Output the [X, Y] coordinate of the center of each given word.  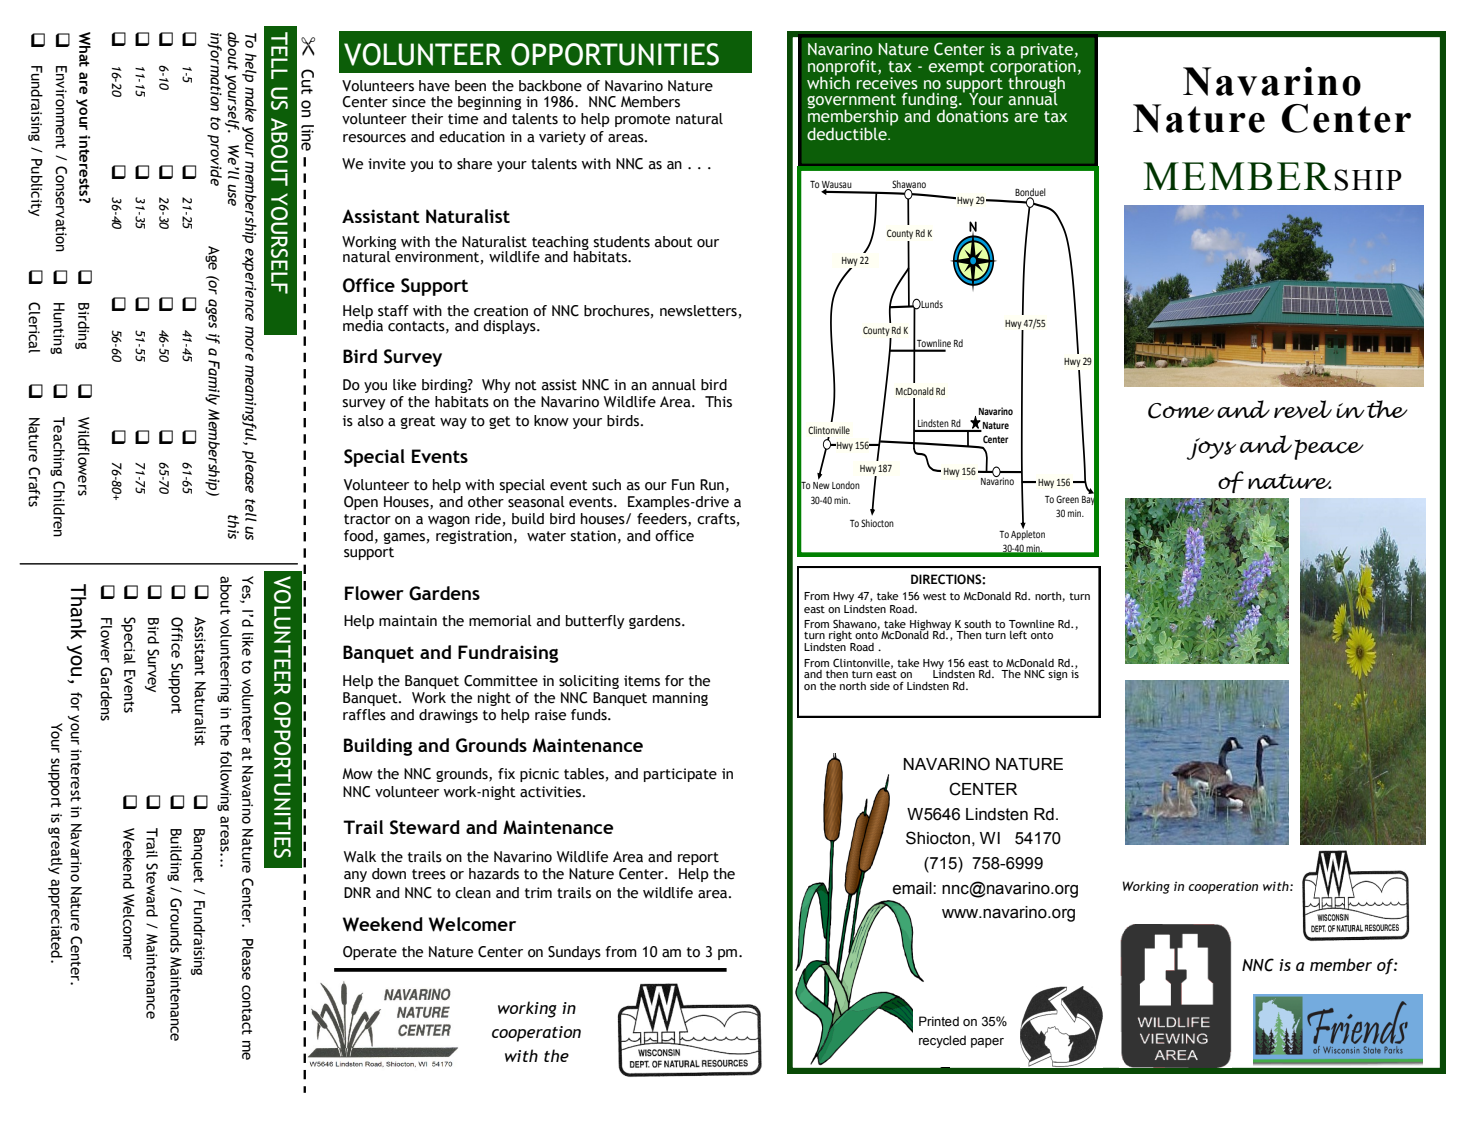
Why [496, 386]
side [880, 686]
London [846, 485]
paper [987, 1043]
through [1036, 84]
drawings [448, 716]
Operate [370, 953]
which [828, 82]
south [977, 624]
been [470, 86]
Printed [939, 1021]
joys [1211, 449]
